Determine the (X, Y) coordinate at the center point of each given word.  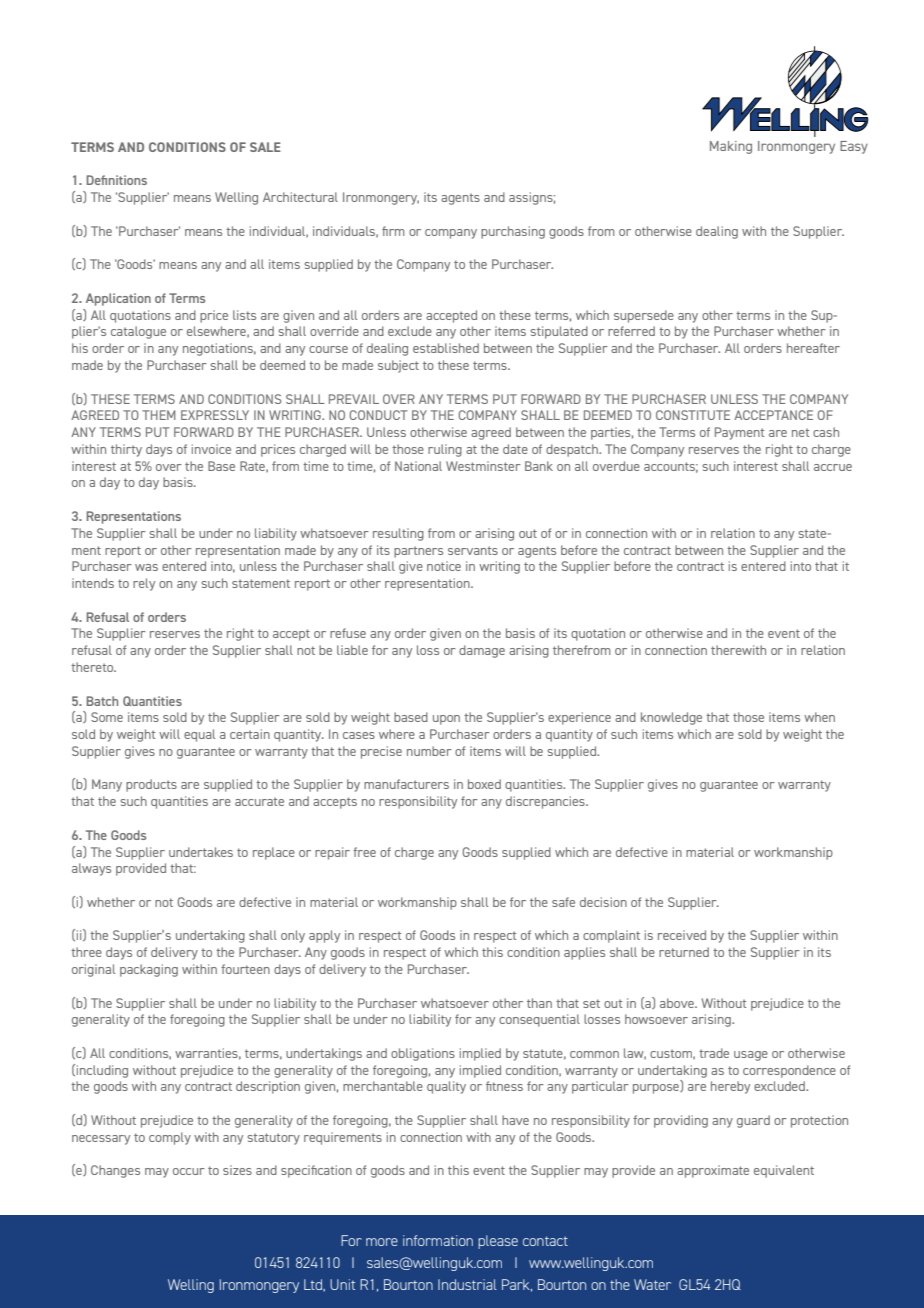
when (819, 717)
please (498, 1242)
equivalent (784, 1171)
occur (189, 1171)
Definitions (117, 180)
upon (446, 720)
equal (199, 735)
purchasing (513, 232)
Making (731, 147)
